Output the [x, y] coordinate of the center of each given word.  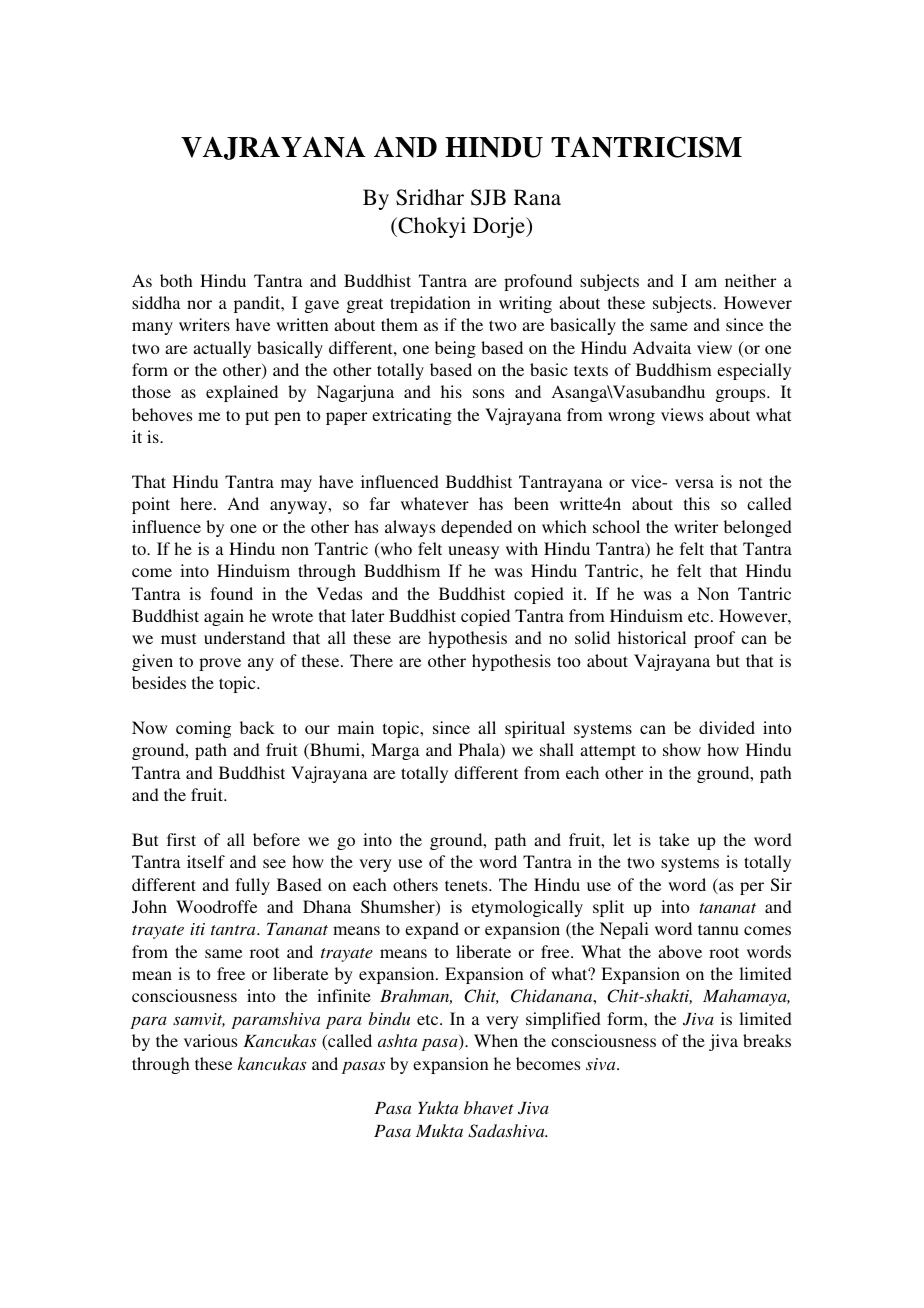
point [151, 505]
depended [476, 528]
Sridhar [430, 197]
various [210, 1040]
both [176, 280]
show [682, 749]
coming [203, 729]
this [697, 503]
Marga [395, 751]
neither [750, 280]
